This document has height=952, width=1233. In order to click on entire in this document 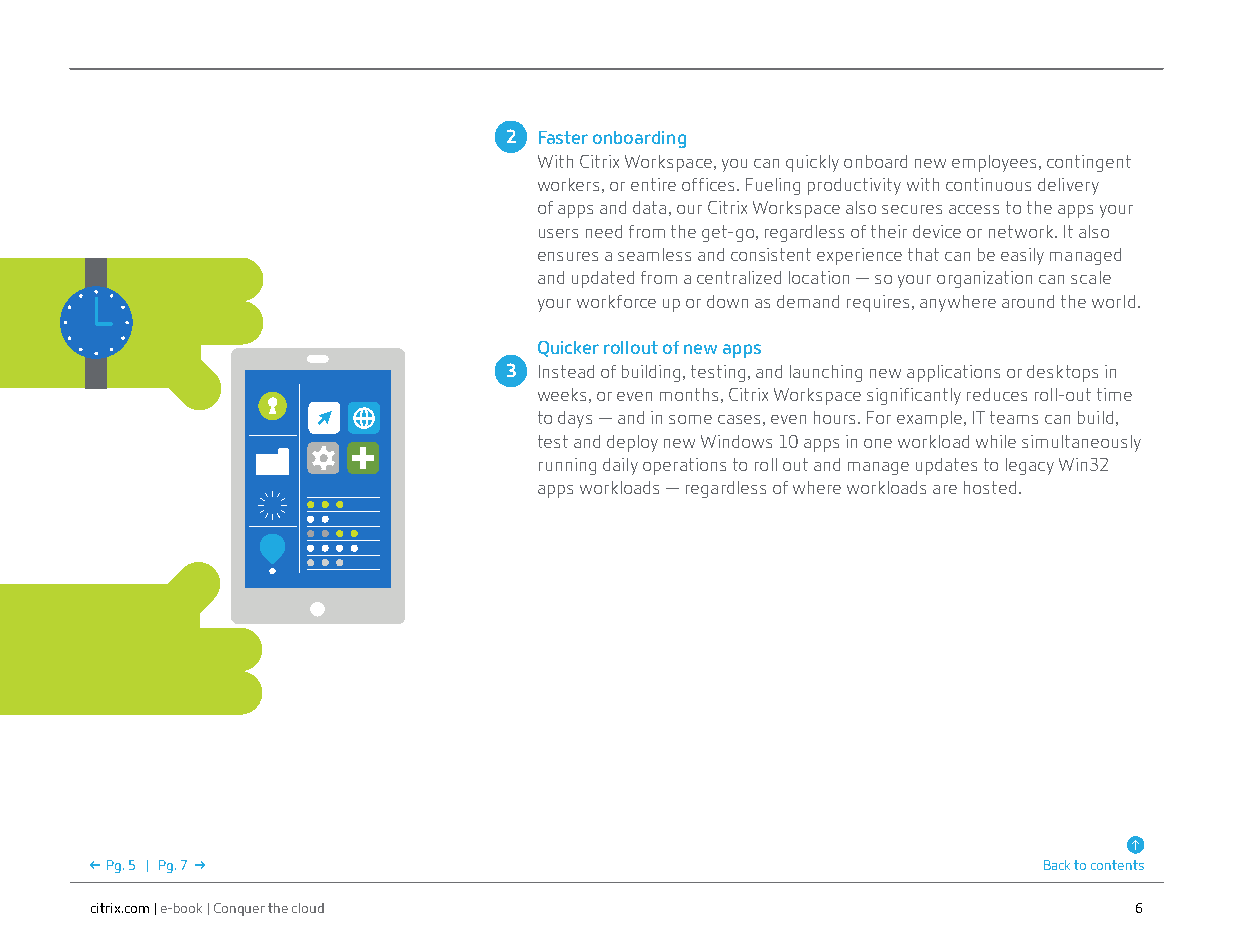, I will do `click(653, 184)`.
